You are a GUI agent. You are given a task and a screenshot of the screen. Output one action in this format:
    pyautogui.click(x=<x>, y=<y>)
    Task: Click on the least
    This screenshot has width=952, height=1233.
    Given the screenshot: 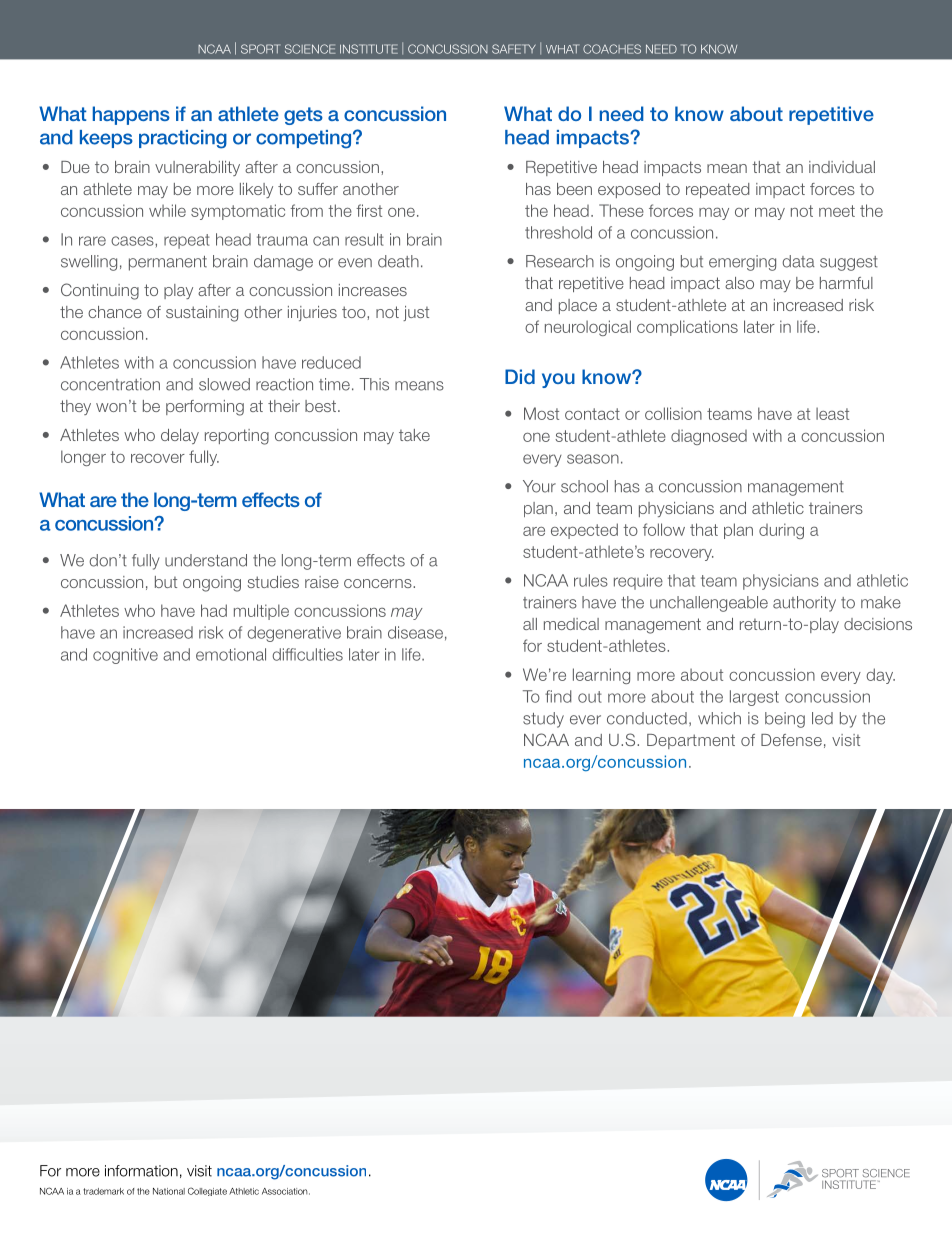 What is the action you would take?
    pyautogui.click(x=832, y=413)
